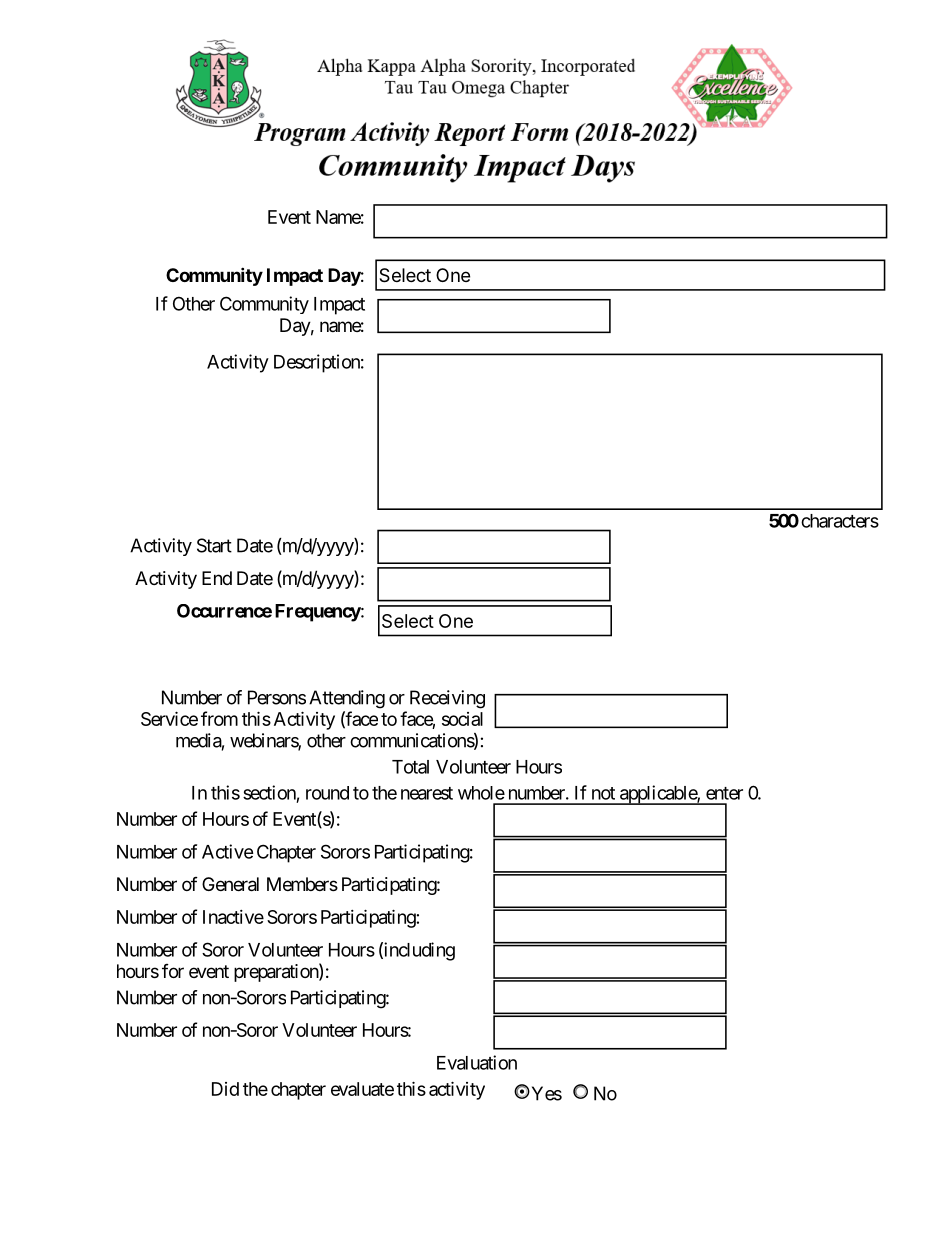 This screenshot has height=1233, width=952. What do you see at coordinates (477, 1062) in the screenshot?
I see `Evaluation` at bounding box center [477, 1062].
